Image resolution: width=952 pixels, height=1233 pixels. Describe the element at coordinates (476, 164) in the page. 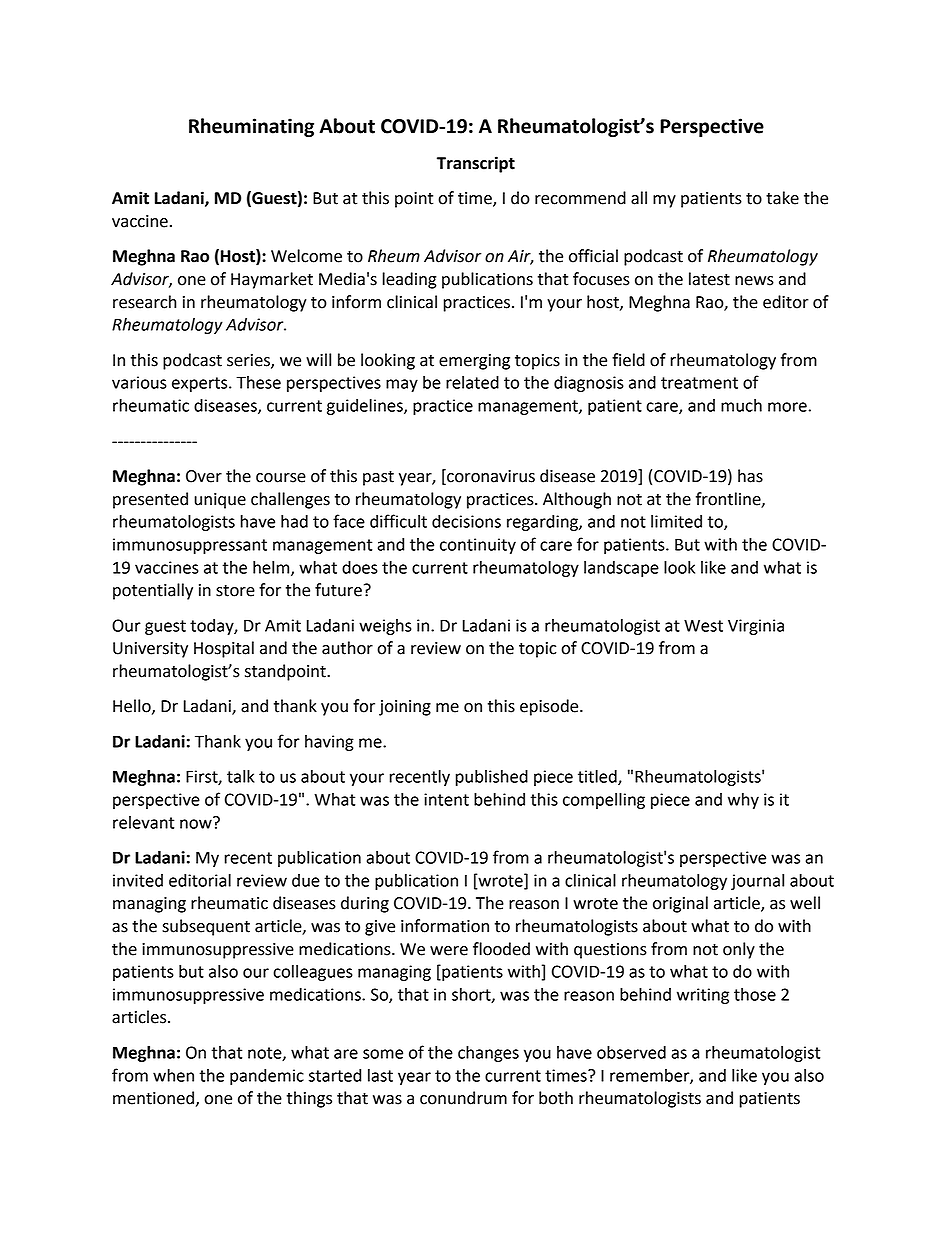

I see `Transcript` at that location.
